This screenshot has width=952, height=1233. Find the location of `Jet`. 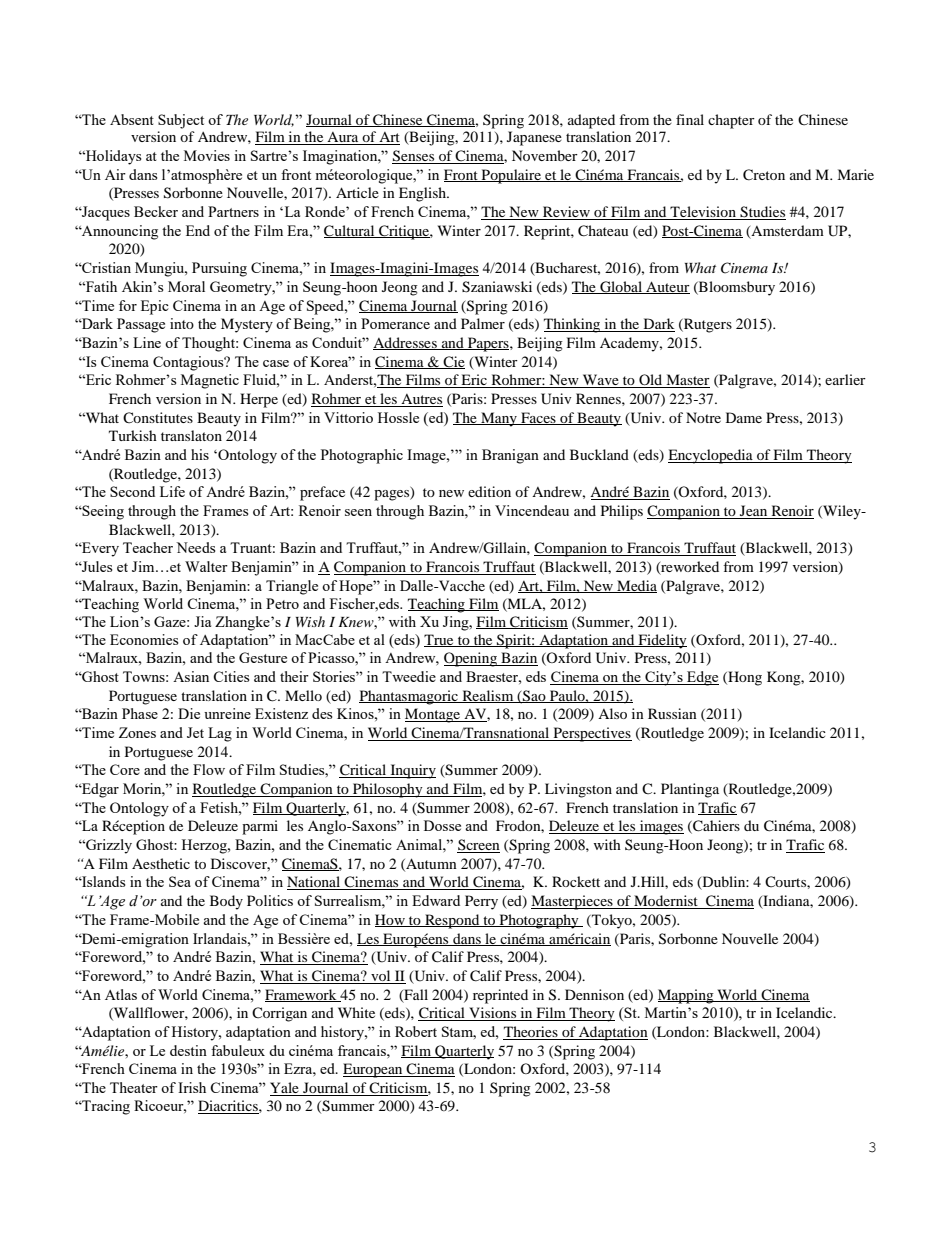

Jet is located at coordinates (195, 732).
